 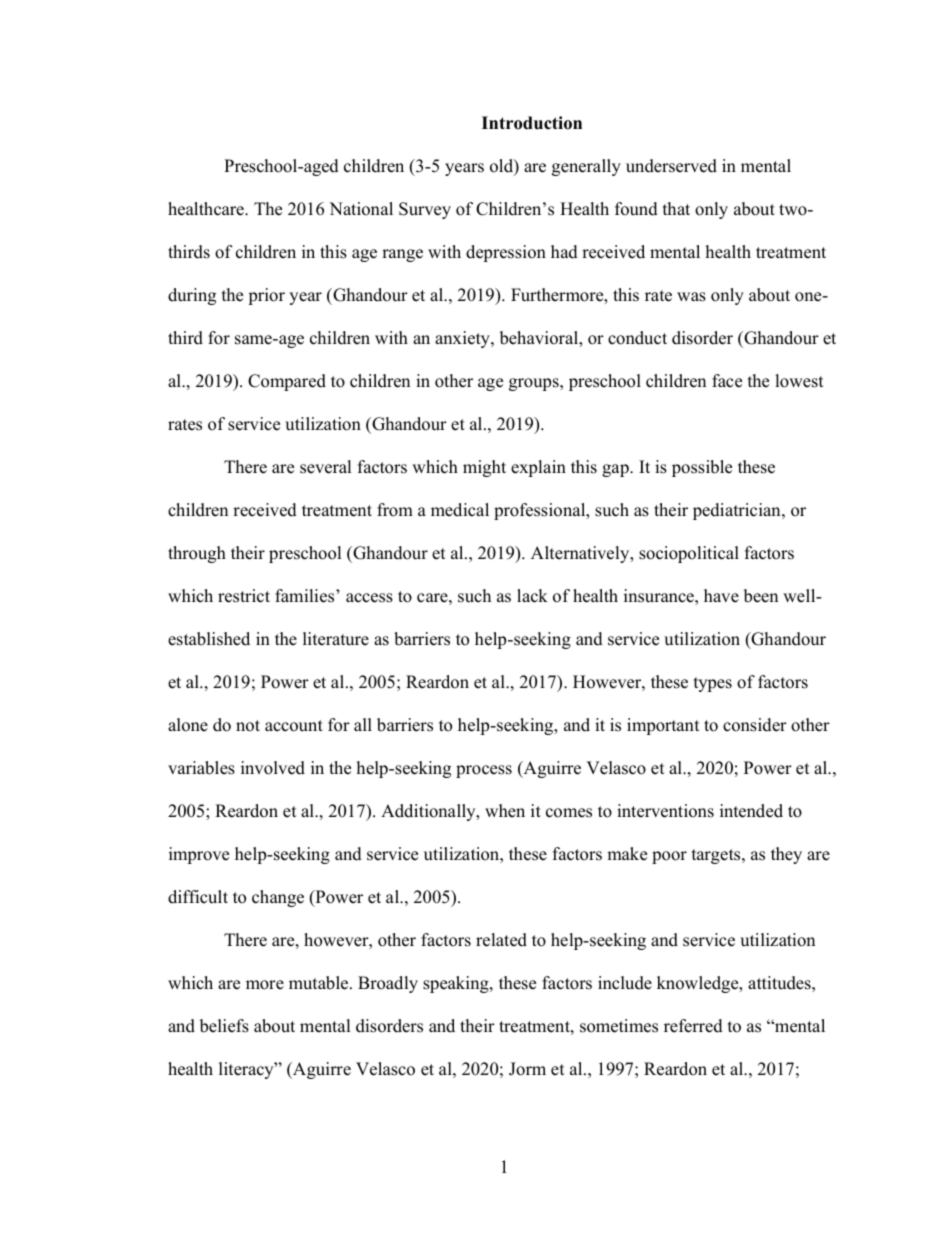 What do you see at coordinates (532, 596) in the screenshot?
I see `lack` at bounding box center [532, 596].
